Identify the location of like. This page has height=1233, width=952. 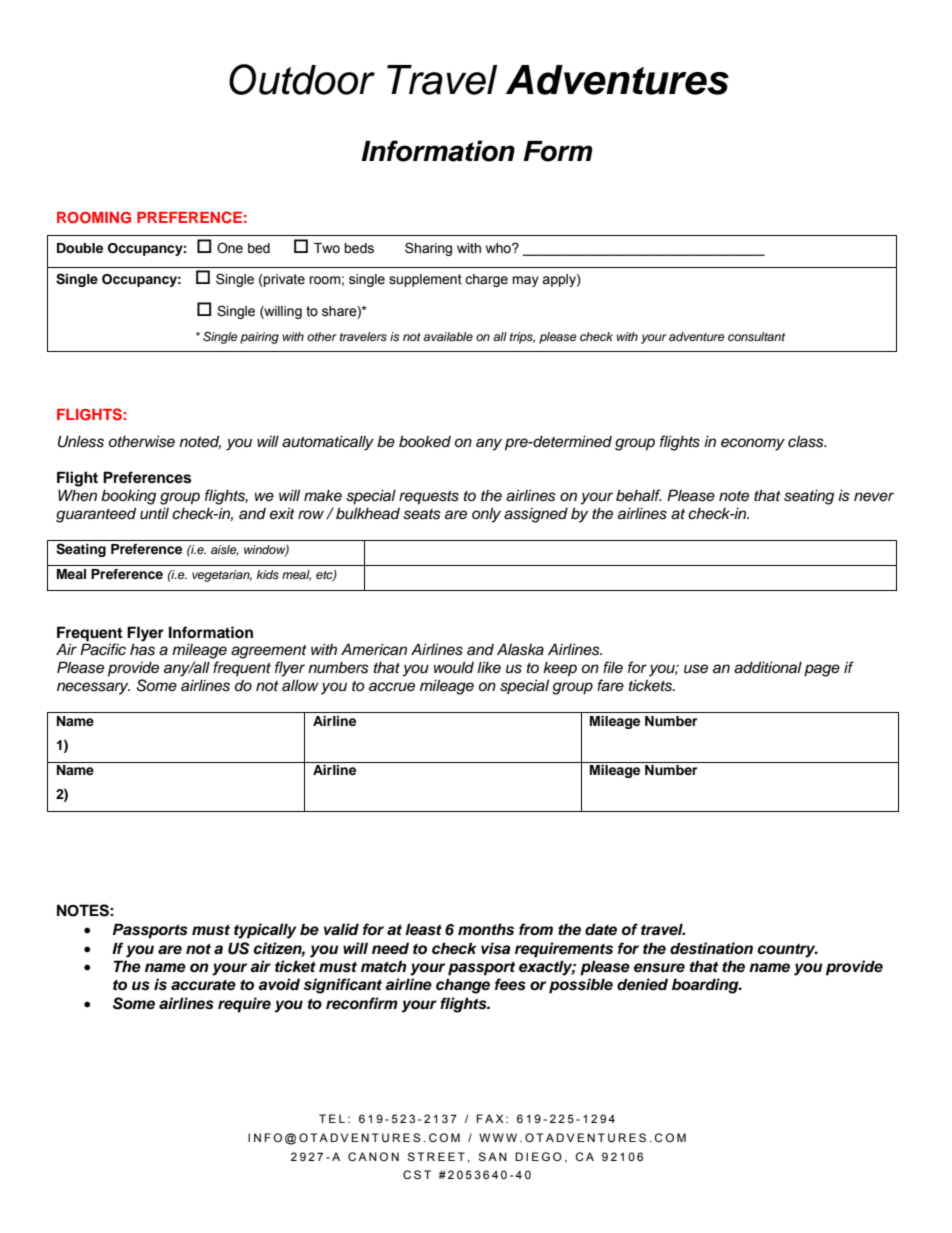
(489, 667).
